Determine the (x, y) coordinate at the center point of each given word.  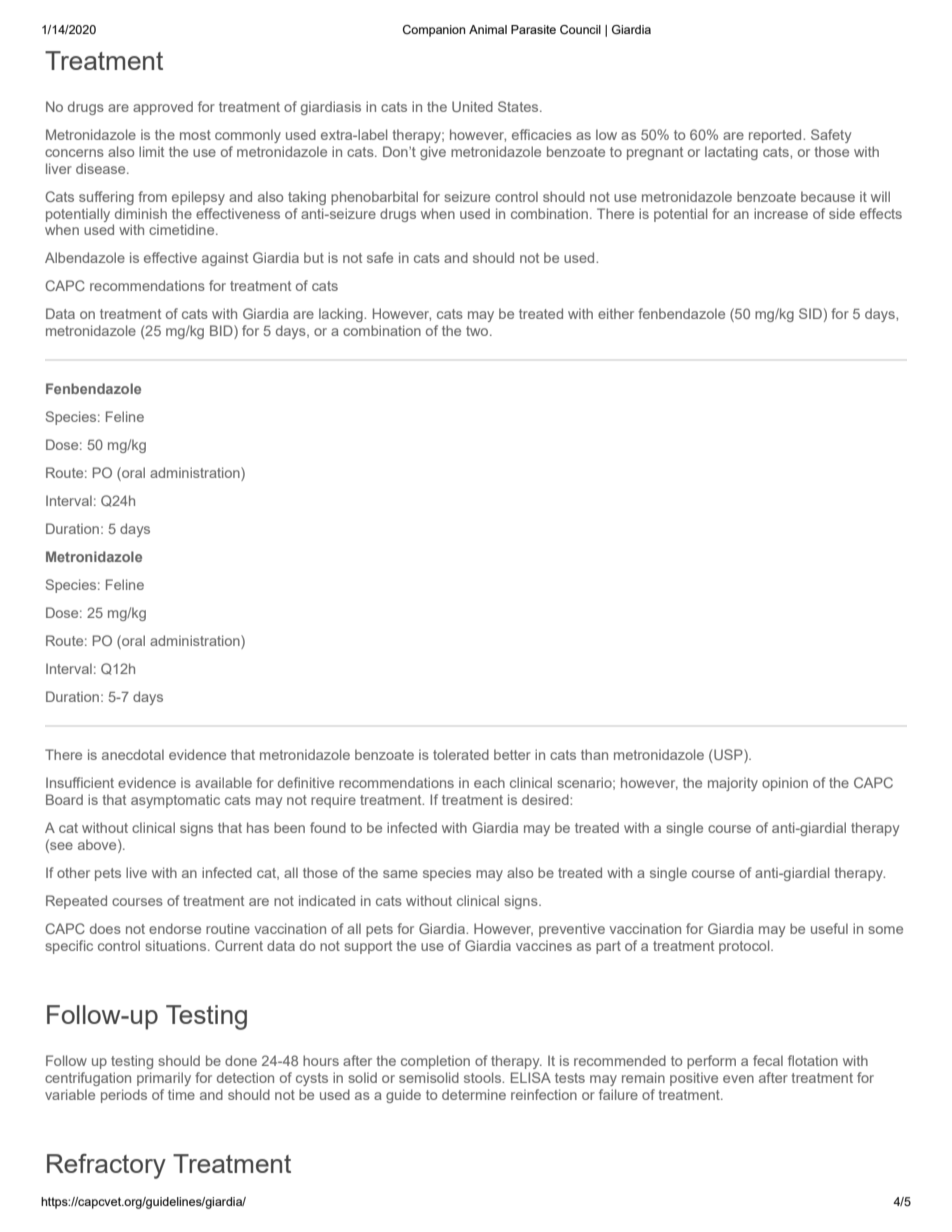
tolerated (461, 754)
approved (163, 108)
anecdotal (133, 754)
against (225, 259)
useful (829, 928)
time (181, 1094)
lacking (342, 315)
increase (781, 213)
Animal (488, 29)
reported (776, 136)
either (616, 313)
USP (728, 756)
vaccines (544, 945)
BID (222, 332)
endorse (175, 928)
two (478, 331)
